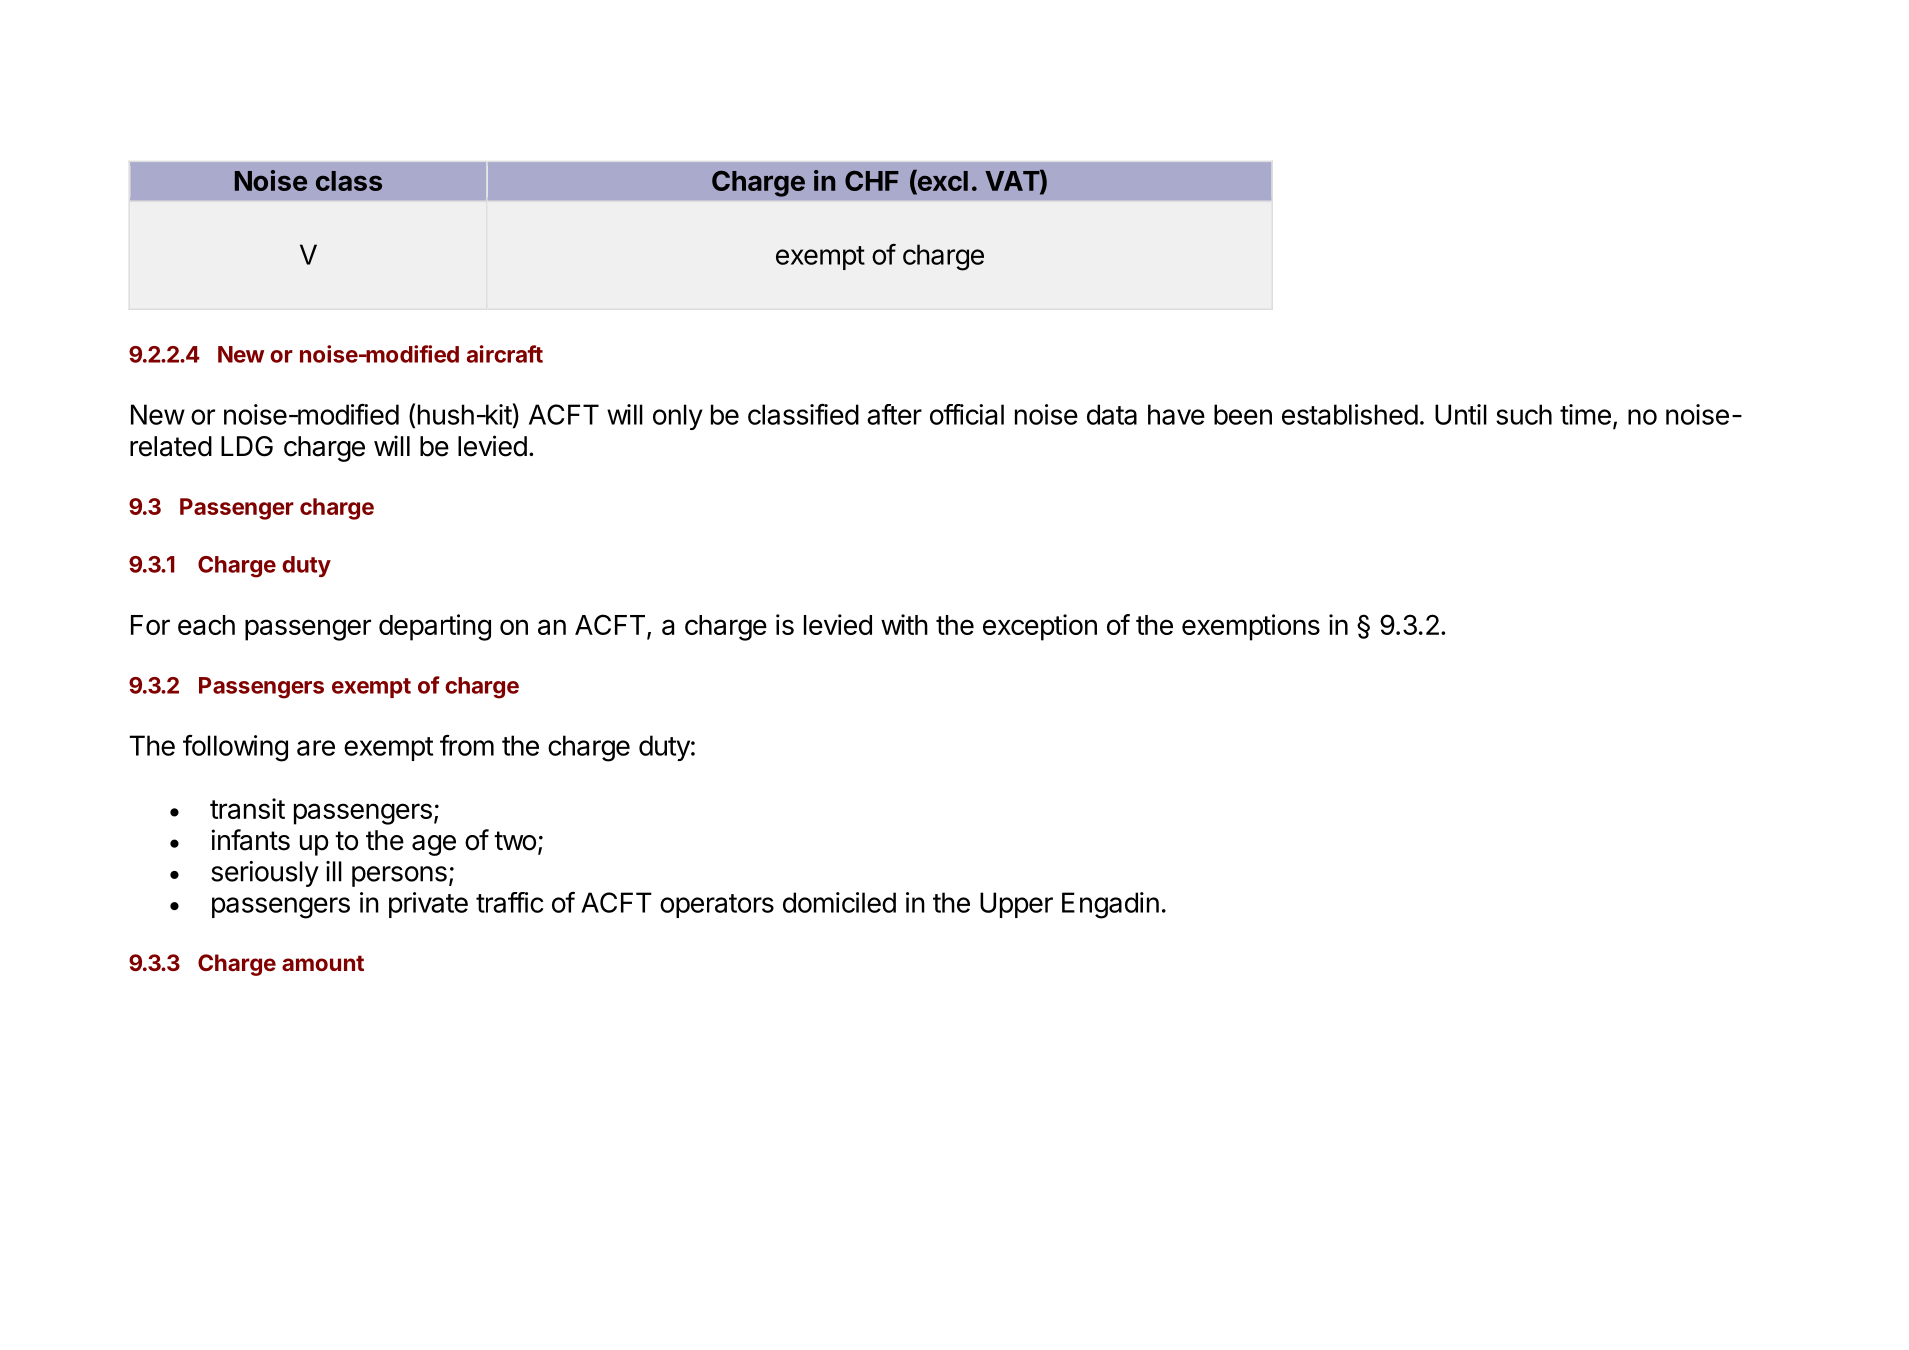 This page has height=1350, width=1909. I want to click on only, so click(678, 417).
